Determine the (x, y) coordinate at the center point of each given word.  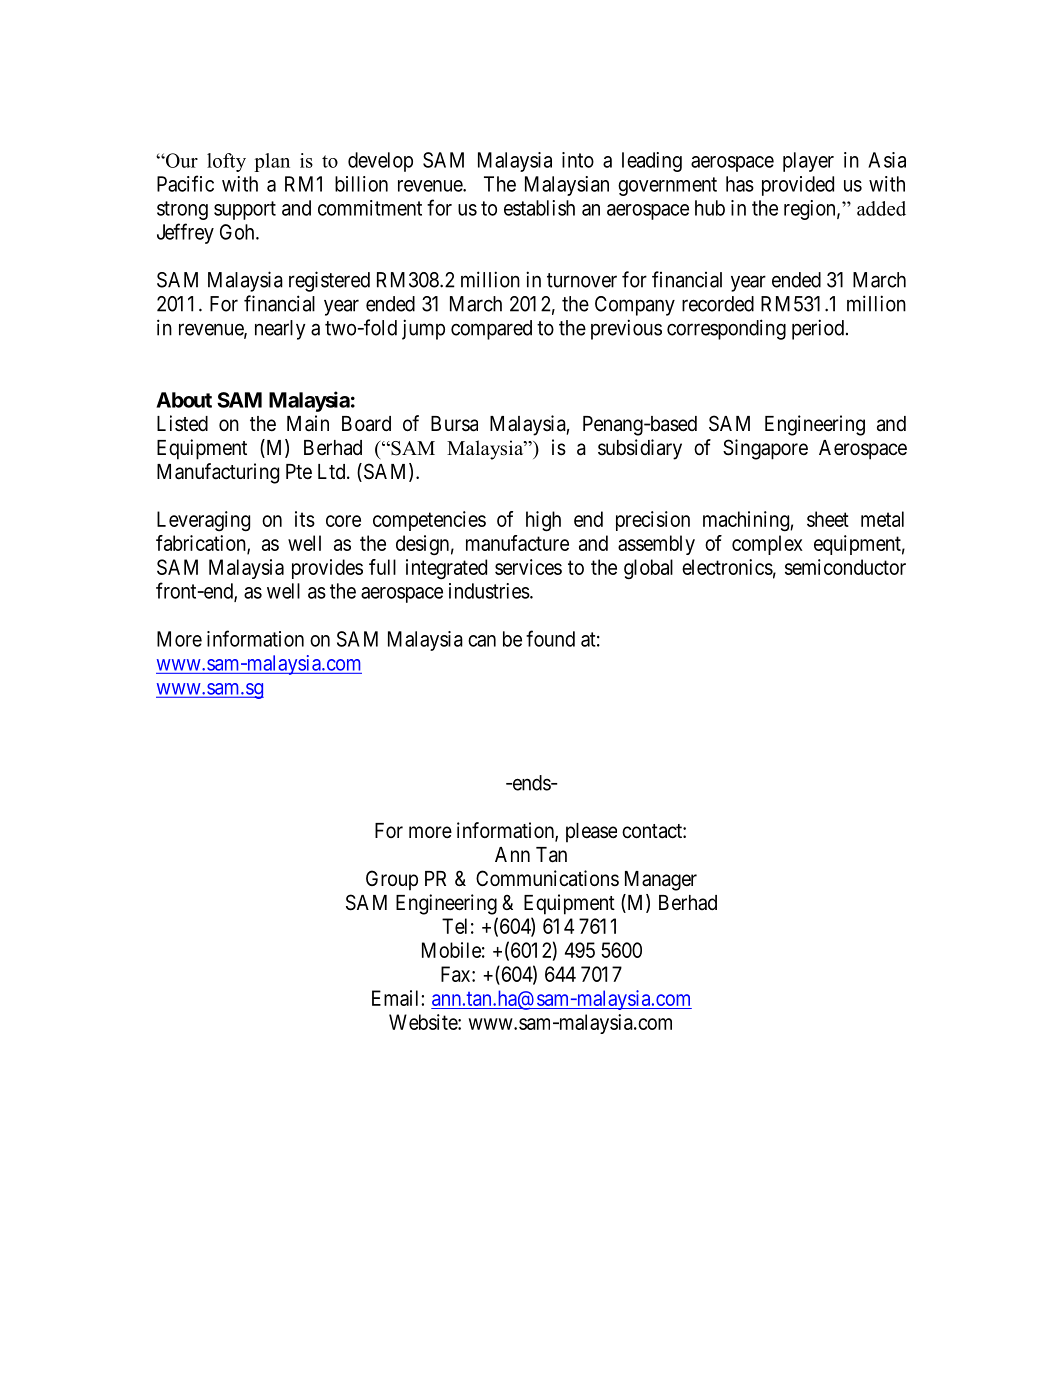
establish (539, 208)
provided (798, 186)
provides (327, 569)
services (528, 567)
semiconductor (845, 567)
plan (272, 162)
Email (397, 998)
